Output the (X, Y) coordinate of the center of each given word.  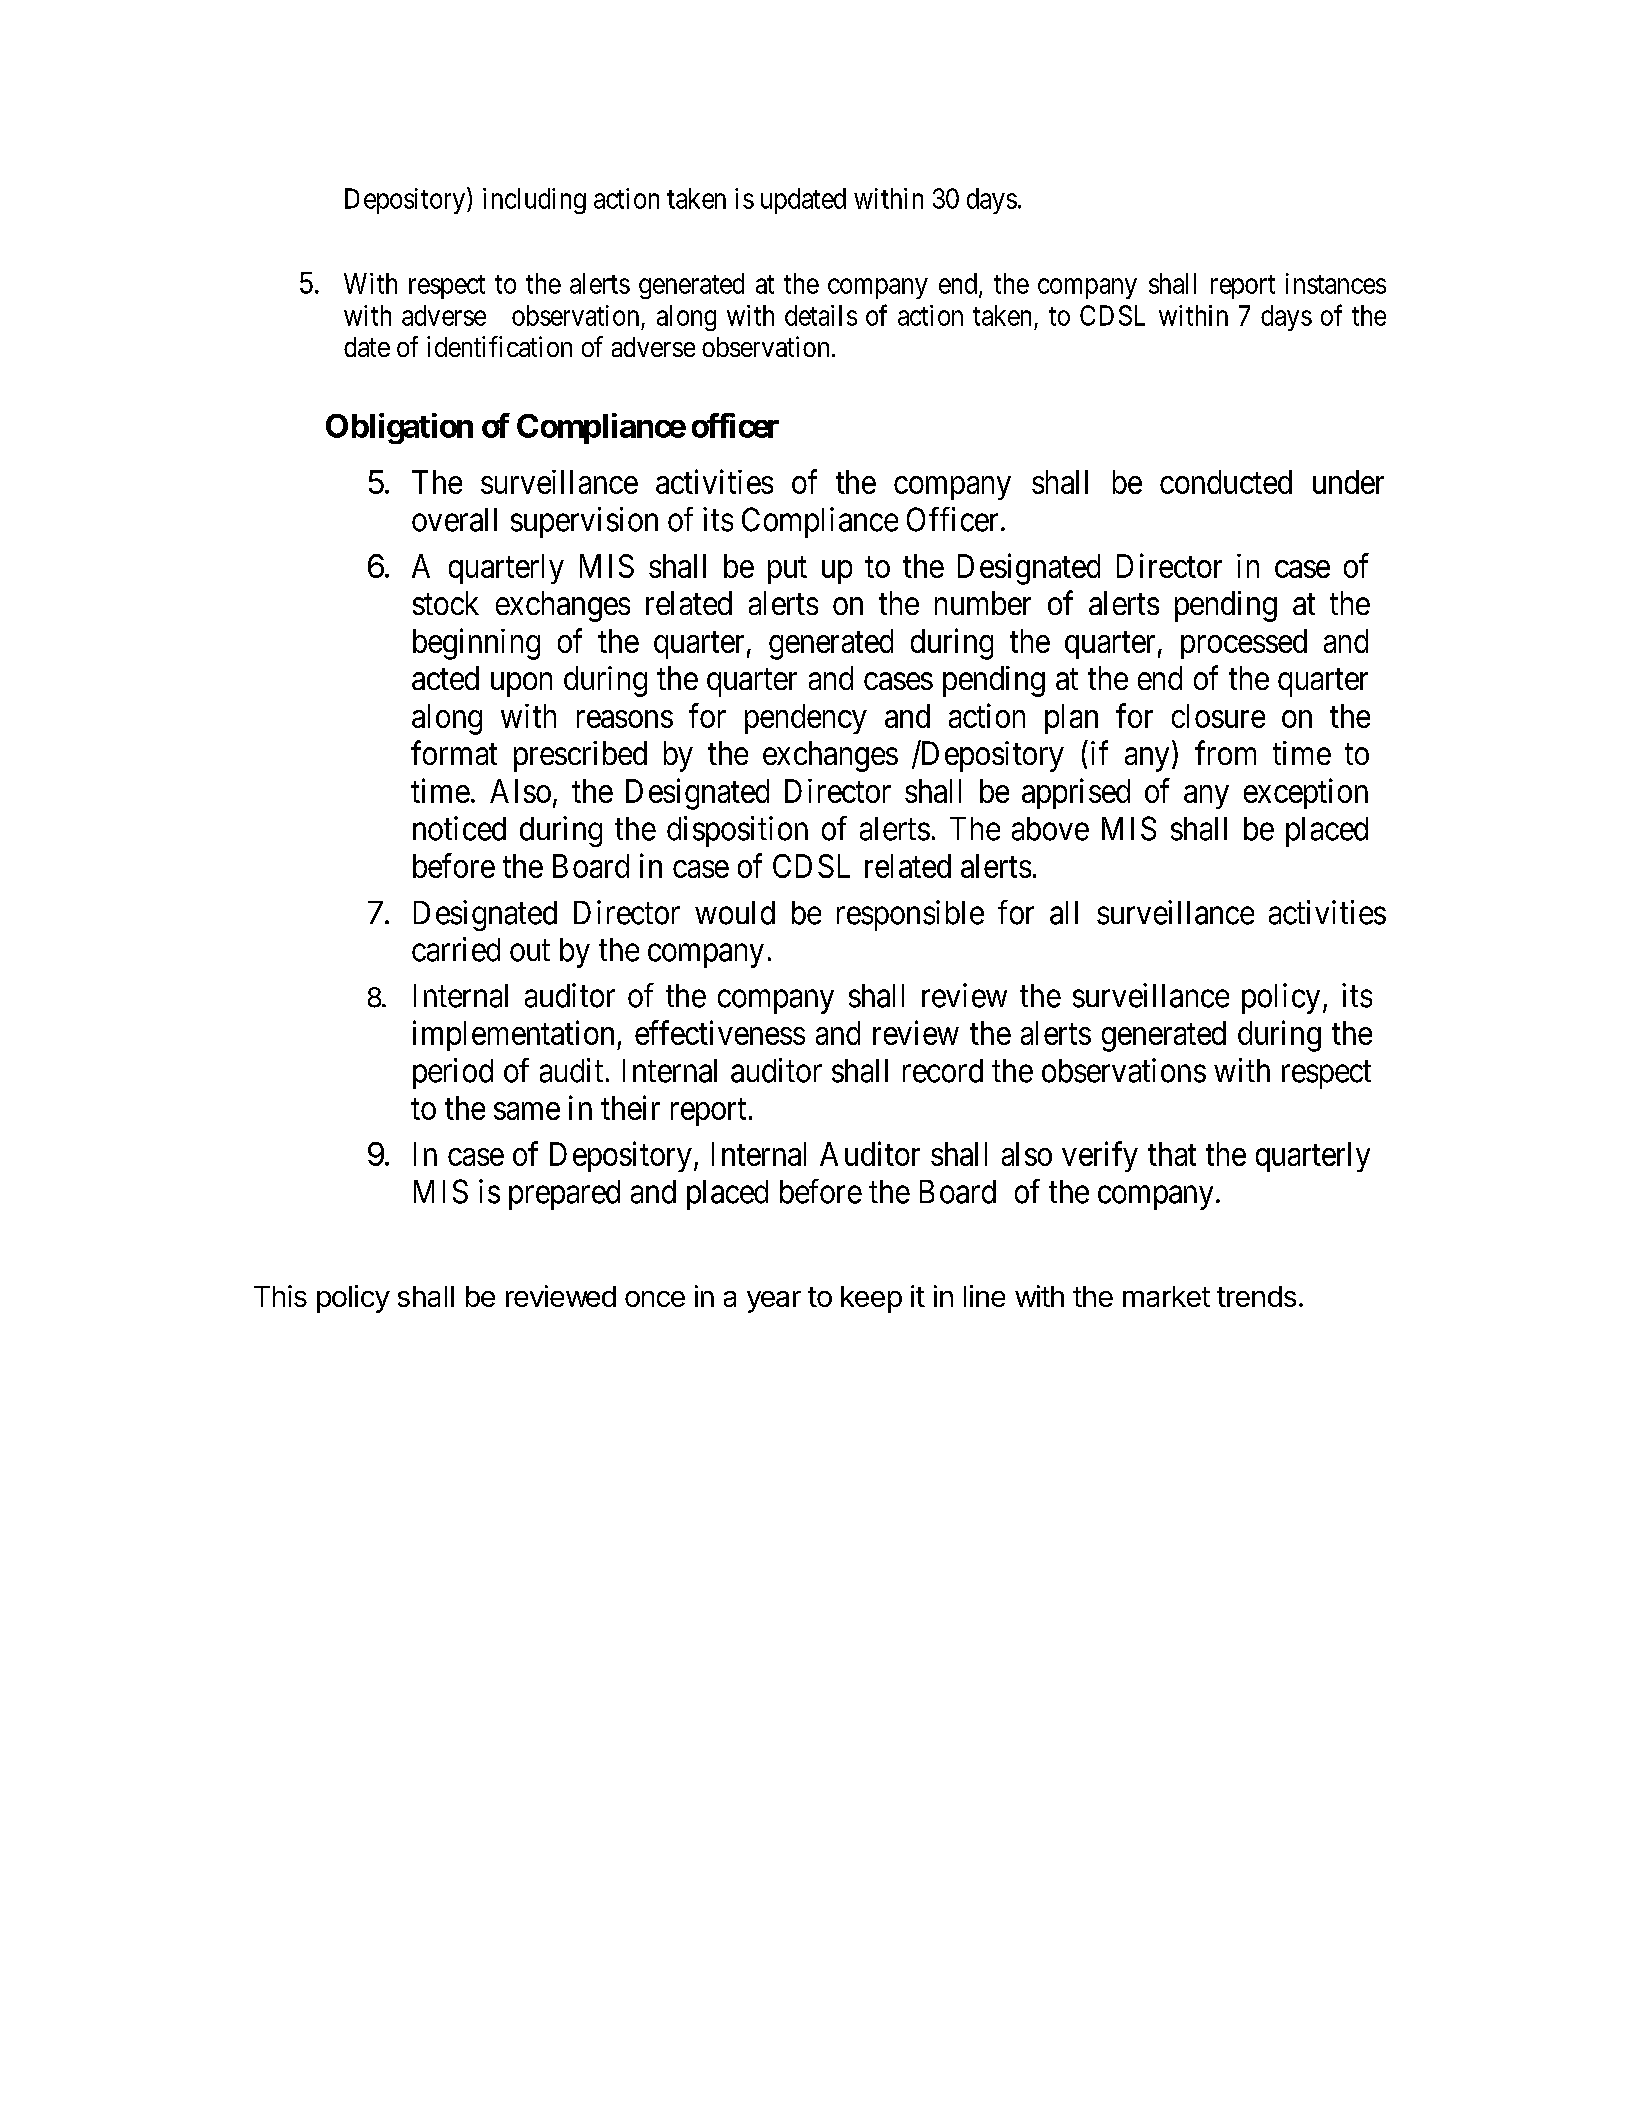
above (1050, 829)
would (735, 913)
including (534, 201)
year (774, 1302)
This (280, 1296)
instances (1336, 283)
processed (1244, 644)
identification (499, 346)
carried (456, 949)
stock (446, 603)
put (787, 570)
